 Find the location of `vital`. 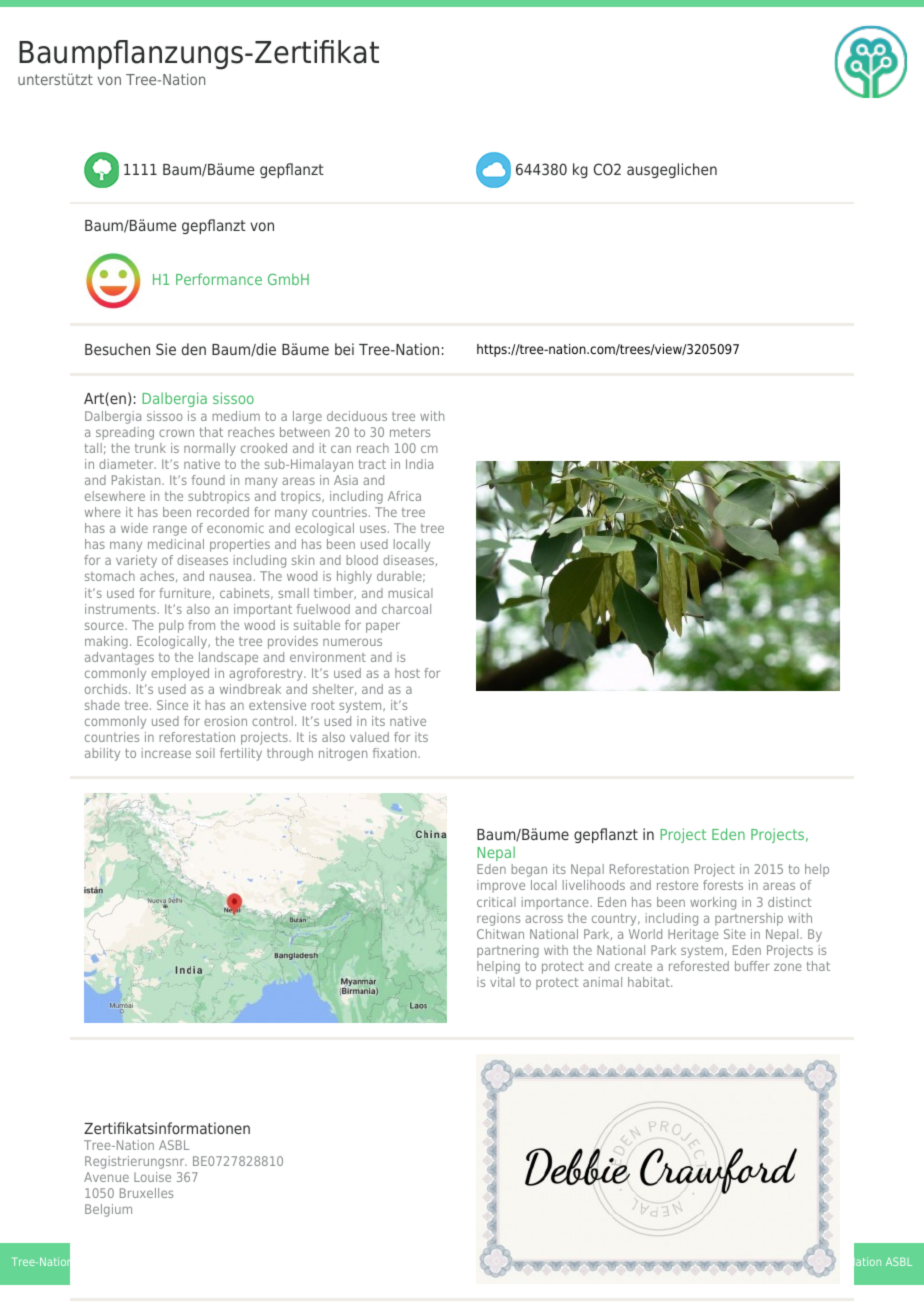

vital is located at coordinates (502, 982).
